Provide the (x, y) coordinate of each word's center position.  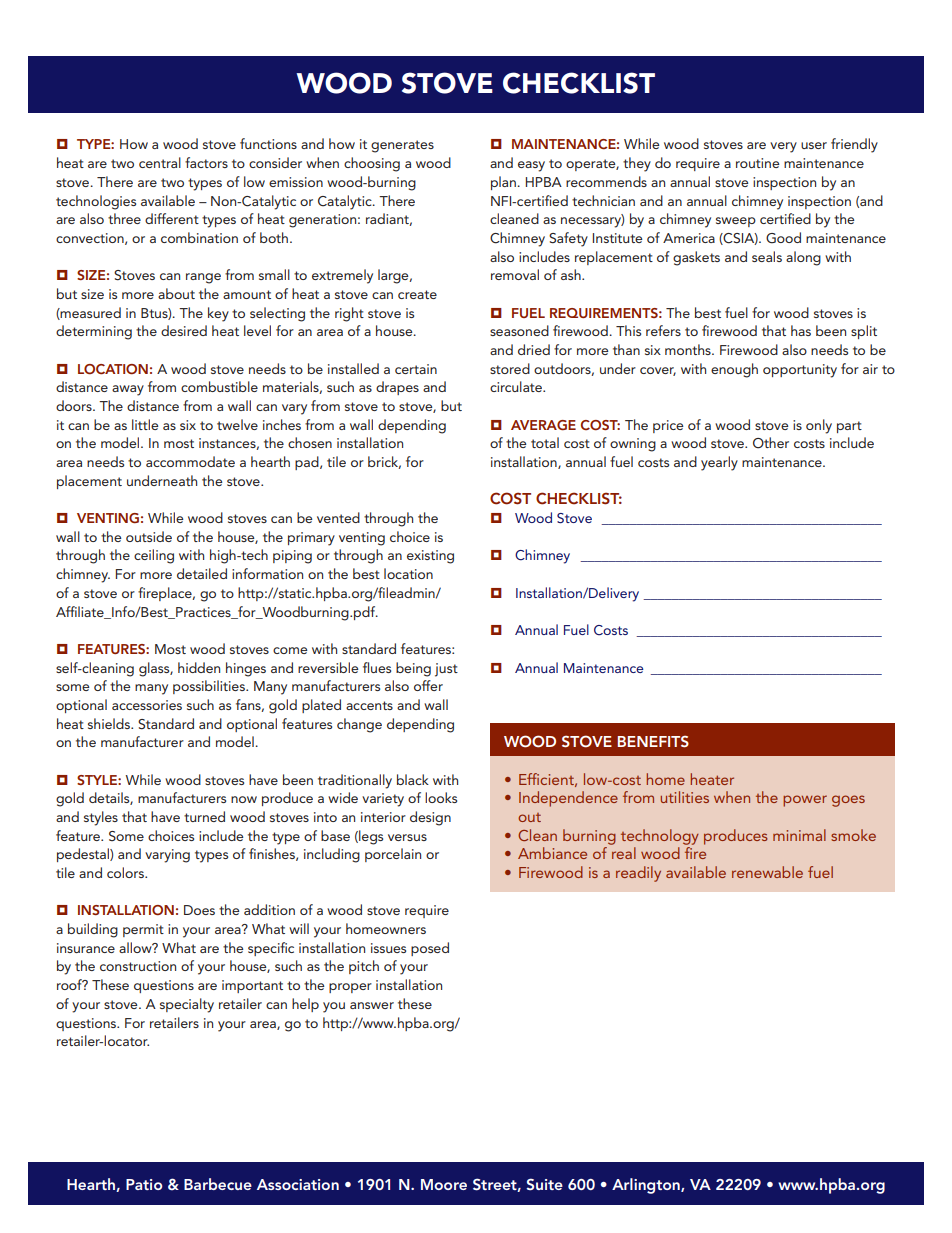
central (160, 162)
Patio (144, 1184)
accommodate (190, 461)
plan (504, 183)
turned (204, 816)
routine (757, 163)
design (430, 818)
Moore (444, 1184)
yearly (719, 463)
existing (430, 557)
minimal (799, 835)
